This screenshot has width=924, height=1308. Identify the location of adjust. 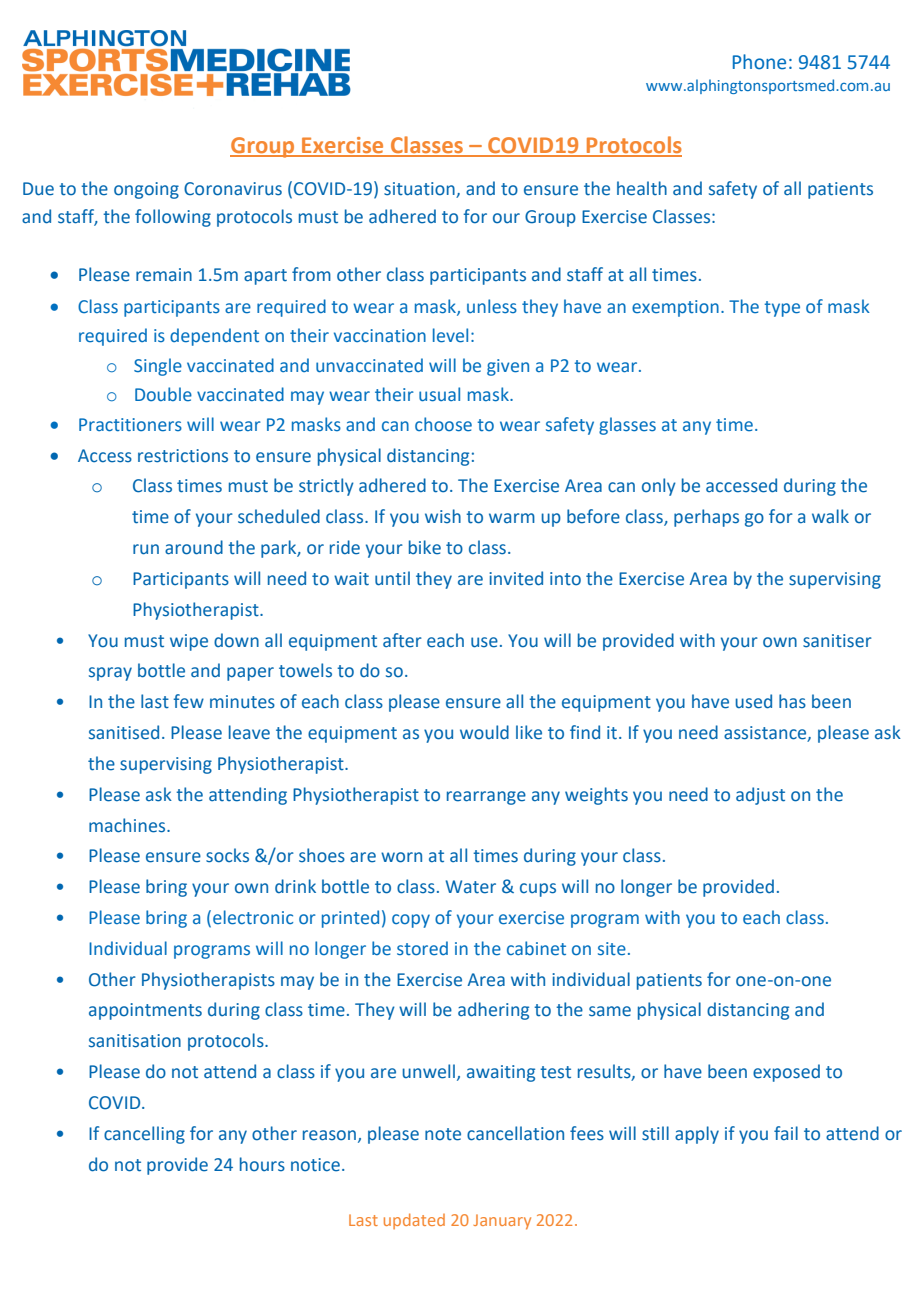
(760, 796).
